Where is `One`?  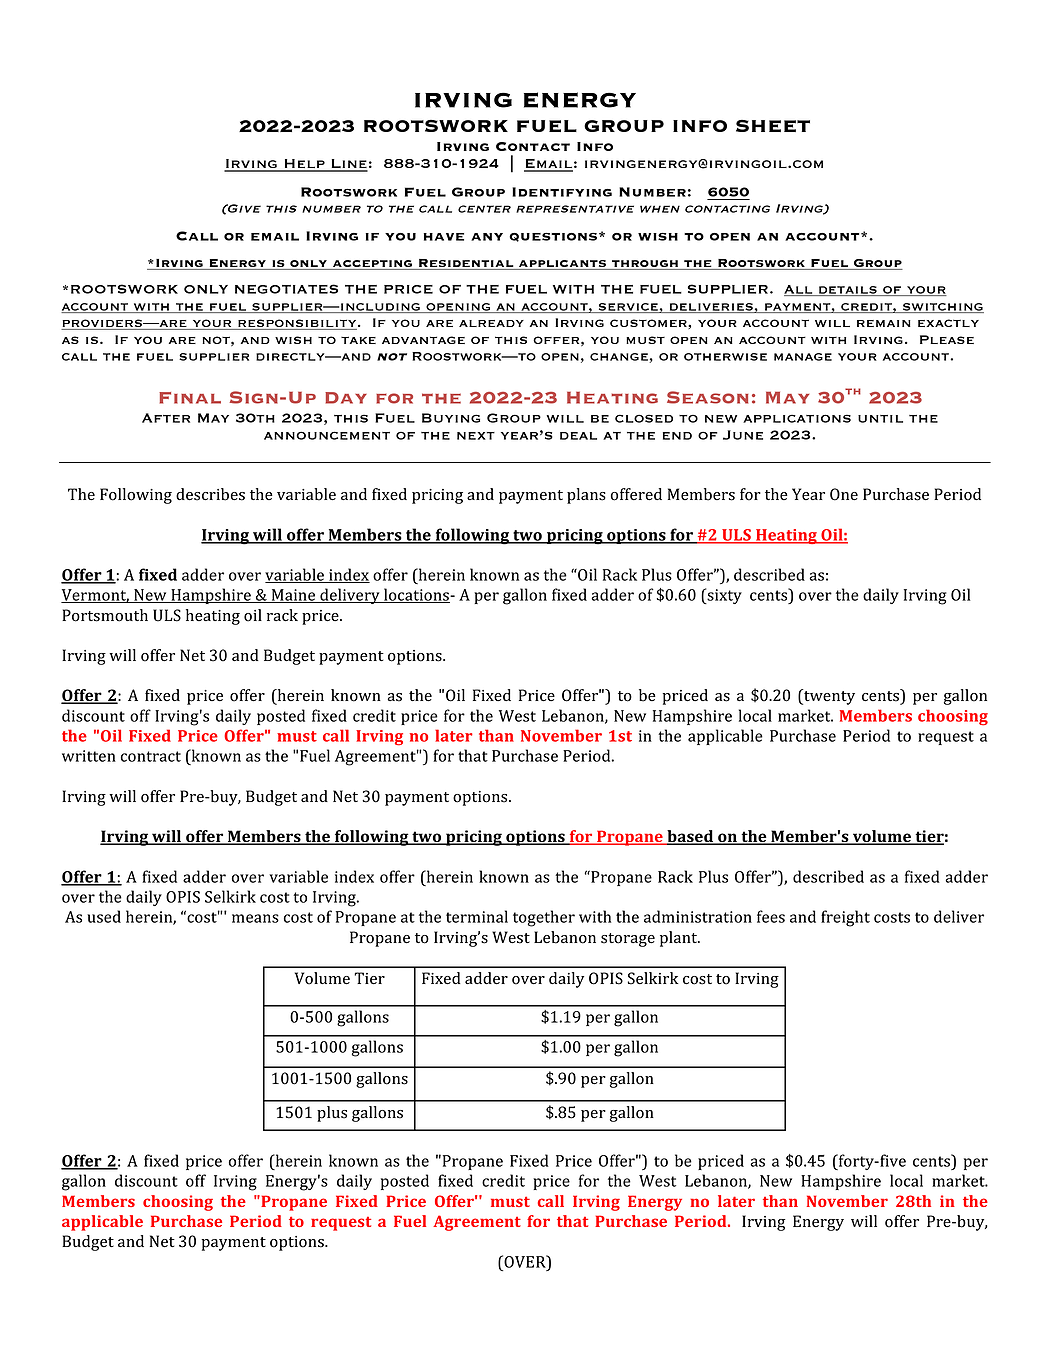
One is located at coordinates (844, 494).
